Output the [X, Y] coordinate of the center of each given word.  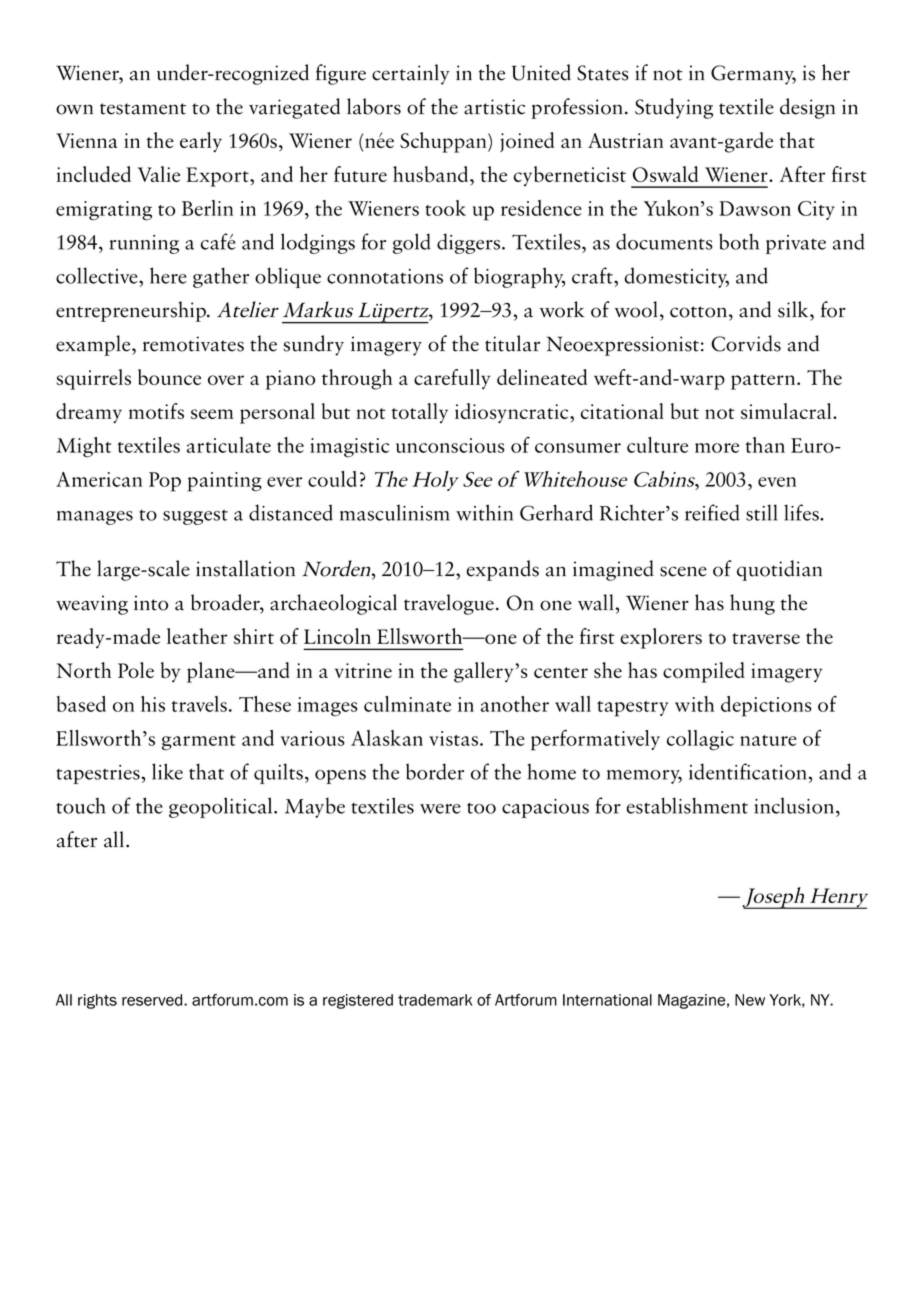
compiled [704, 672]
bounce [169, 377]
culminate [407, 704]
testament [143, 109]
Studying [674, 108]
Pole [136, 670]
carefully [452, 379]
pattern [764, 382]
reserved [153, 1000]
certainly [411, 74]
